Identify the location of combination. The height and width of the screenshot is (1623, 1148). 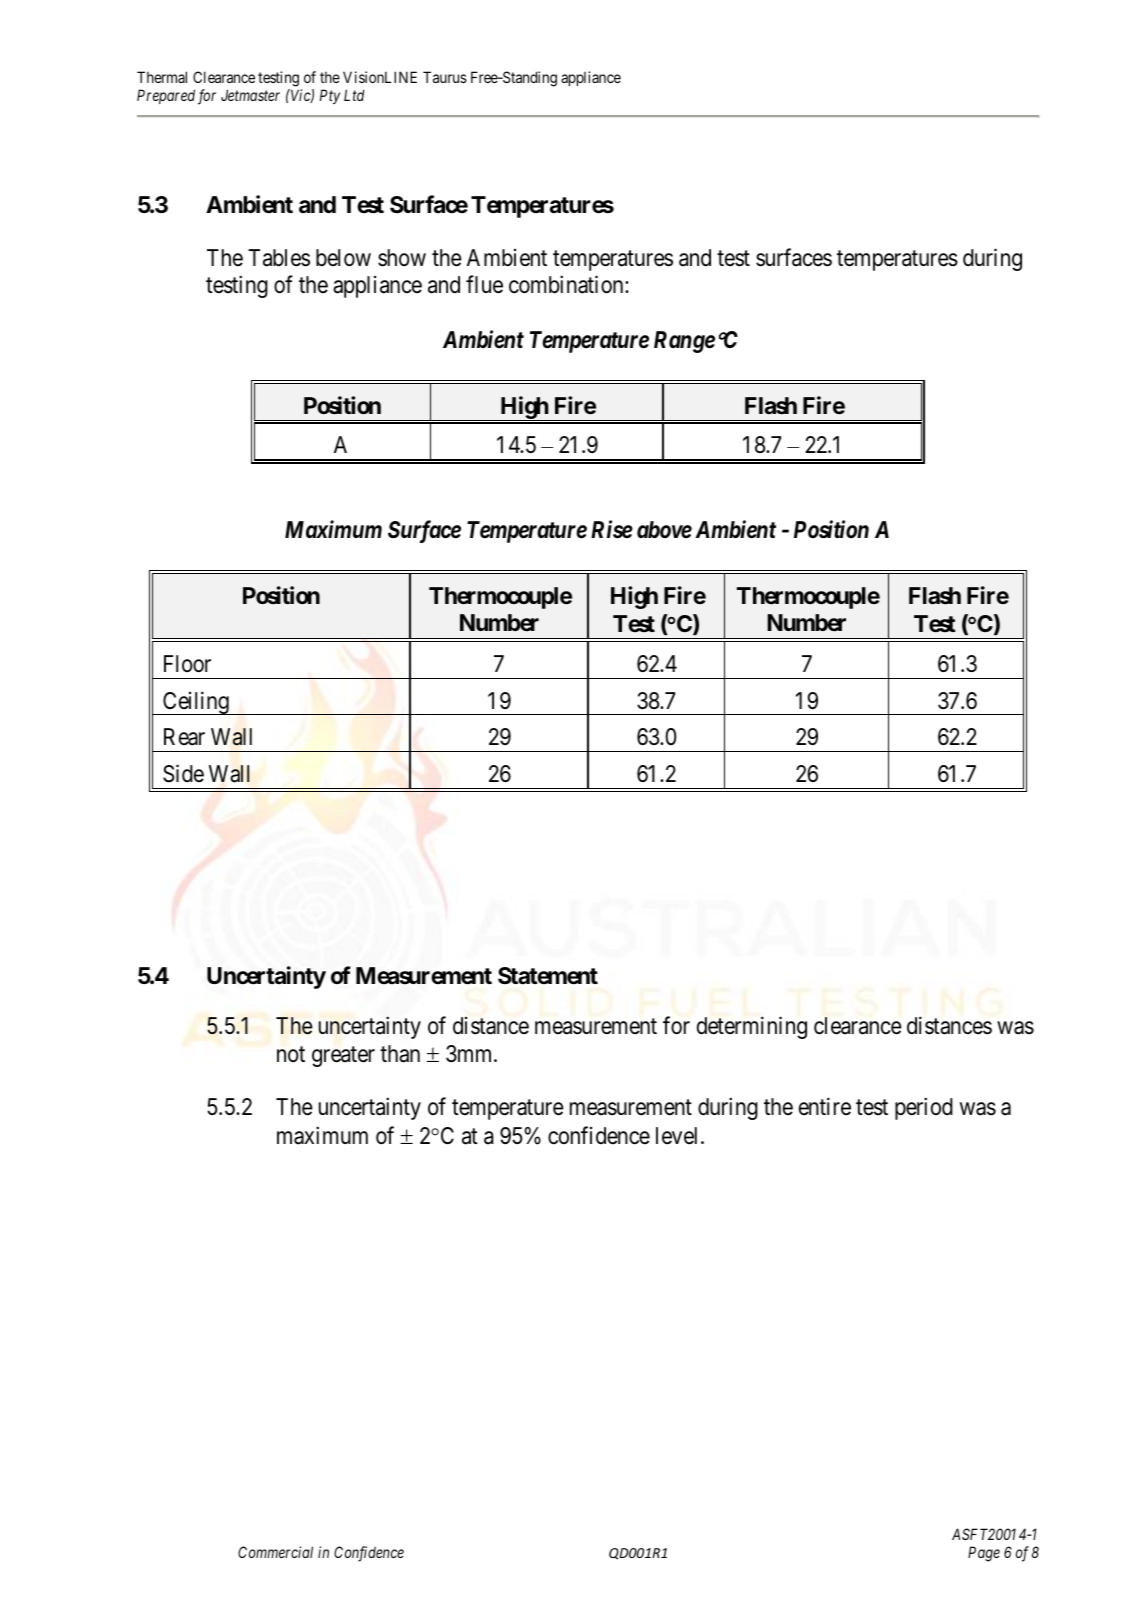
(567, 284).
